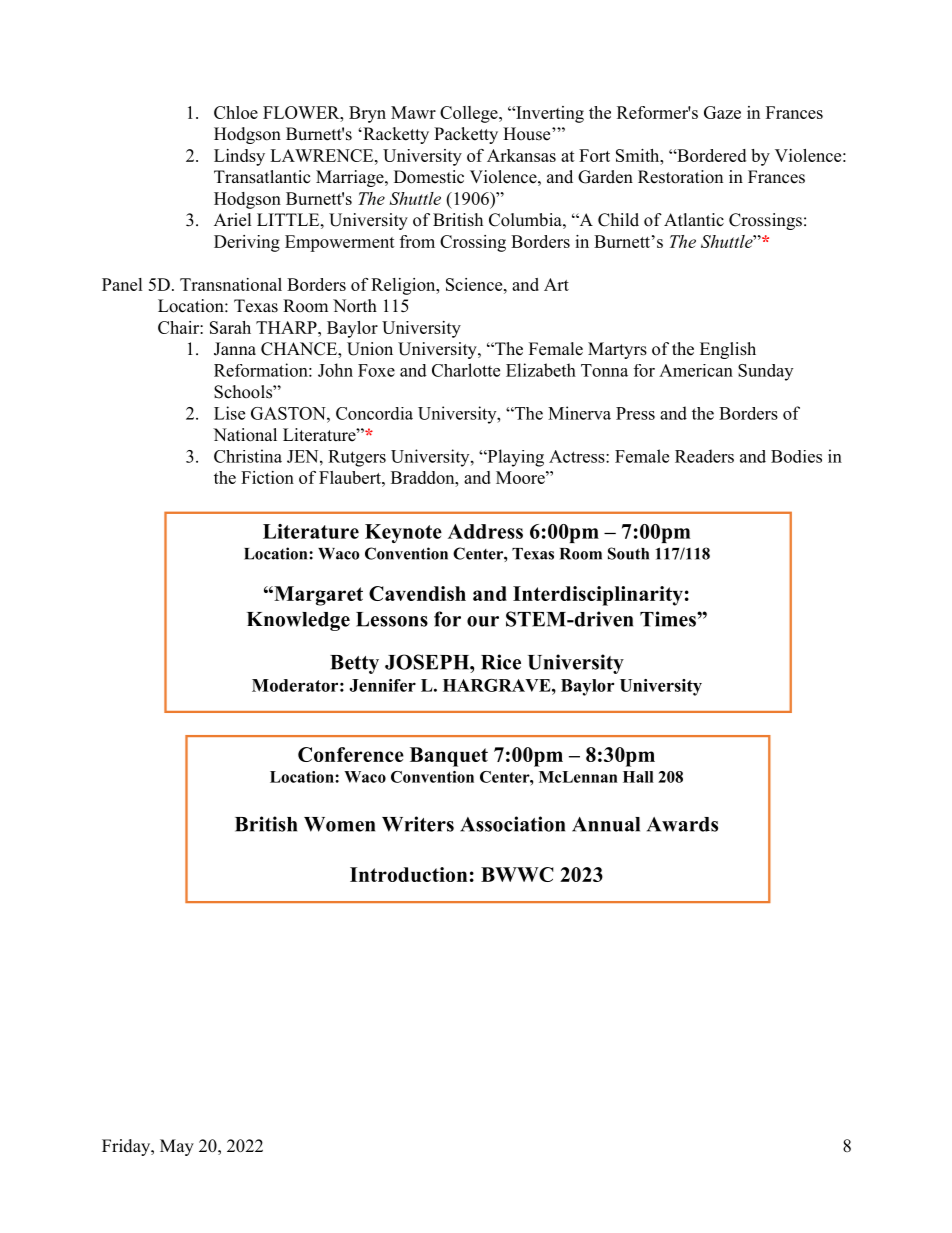 The width and height of the screenshot is (952, 1233). I want to click on Gaze, so click(722, 112).
